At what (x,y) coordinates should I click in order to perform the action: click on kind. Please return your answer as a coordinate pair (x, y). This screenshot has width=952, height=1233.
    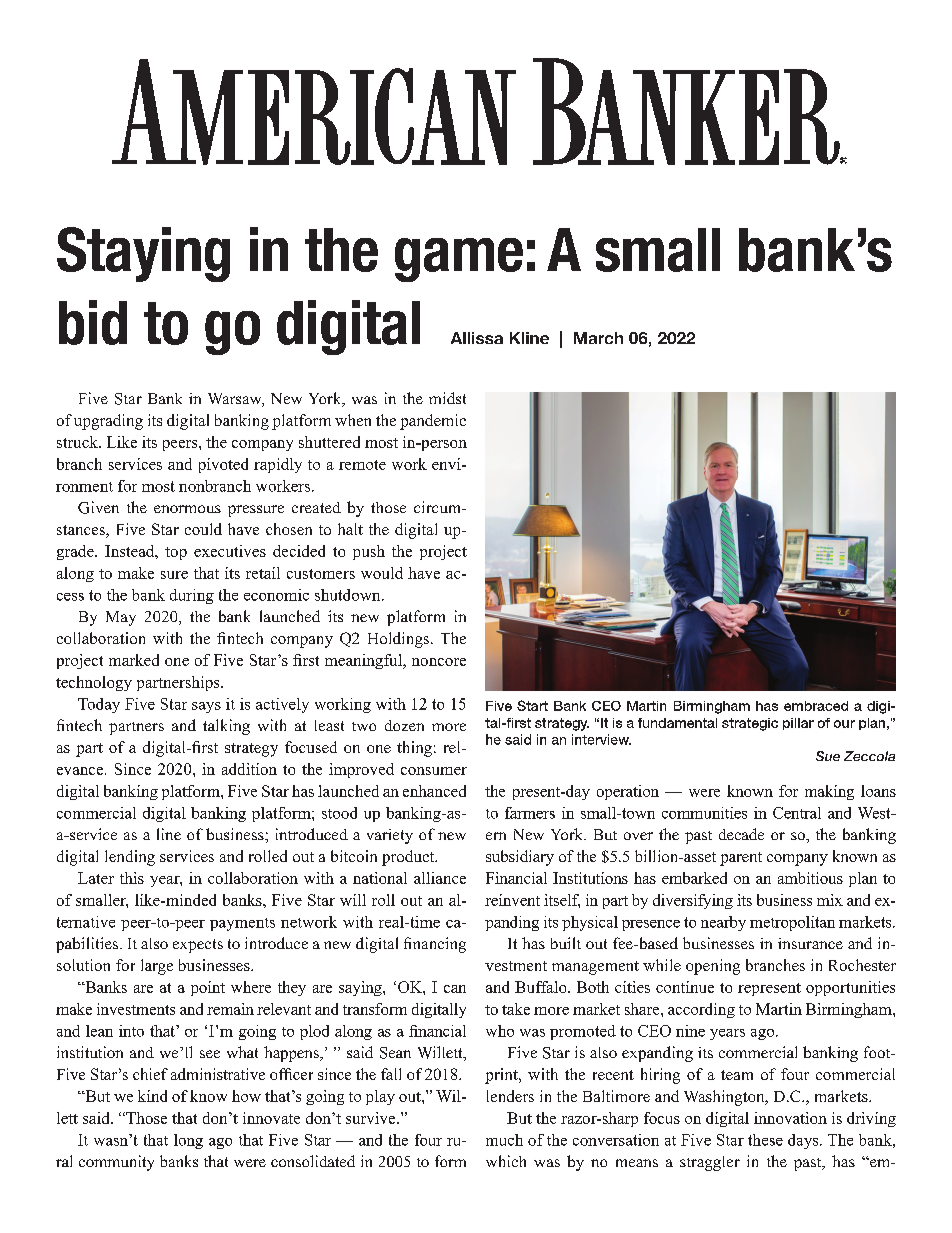
    Looking at the image, I should click on (152, 1096).
